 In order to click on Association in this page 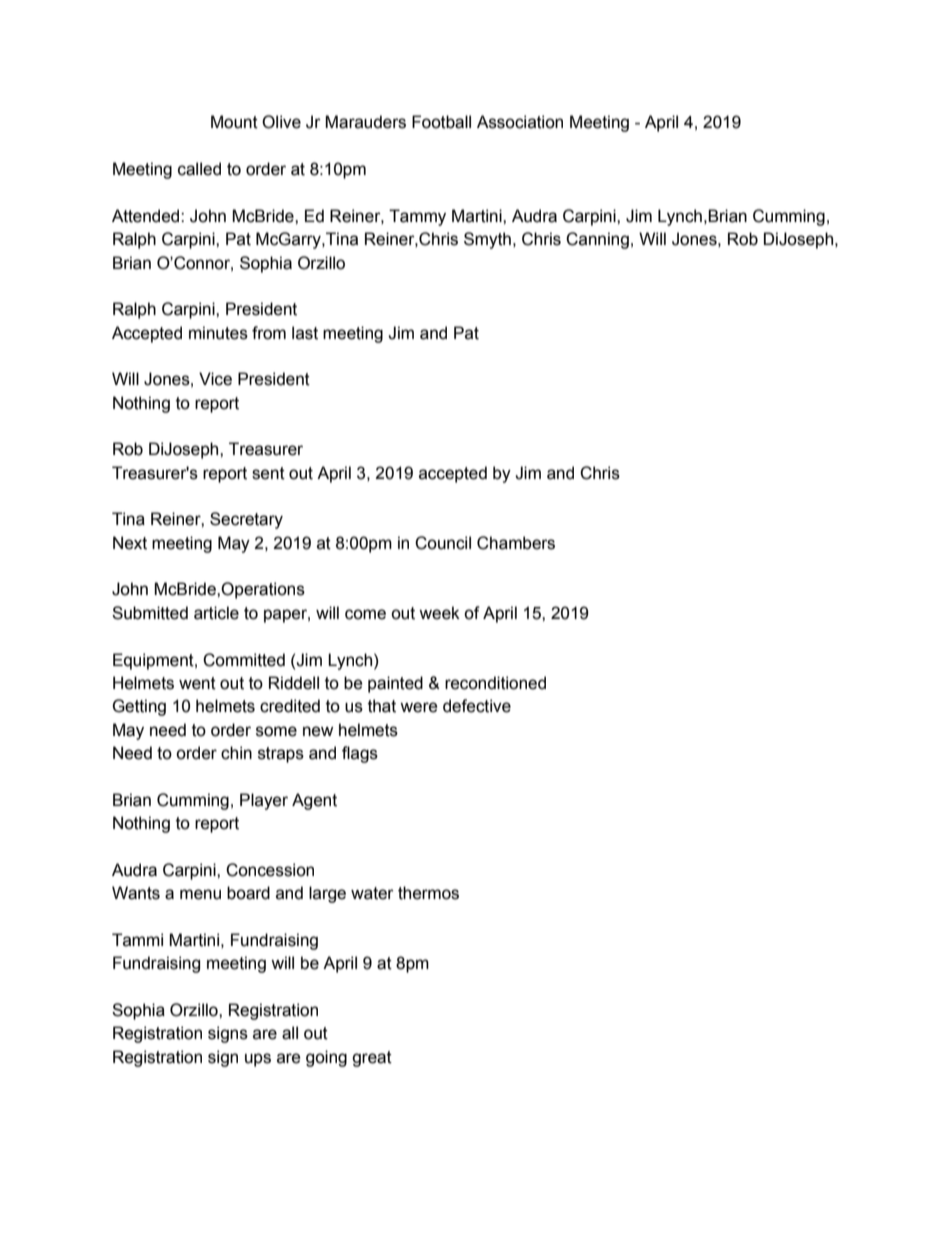, I will do `click(520, 122)`.
